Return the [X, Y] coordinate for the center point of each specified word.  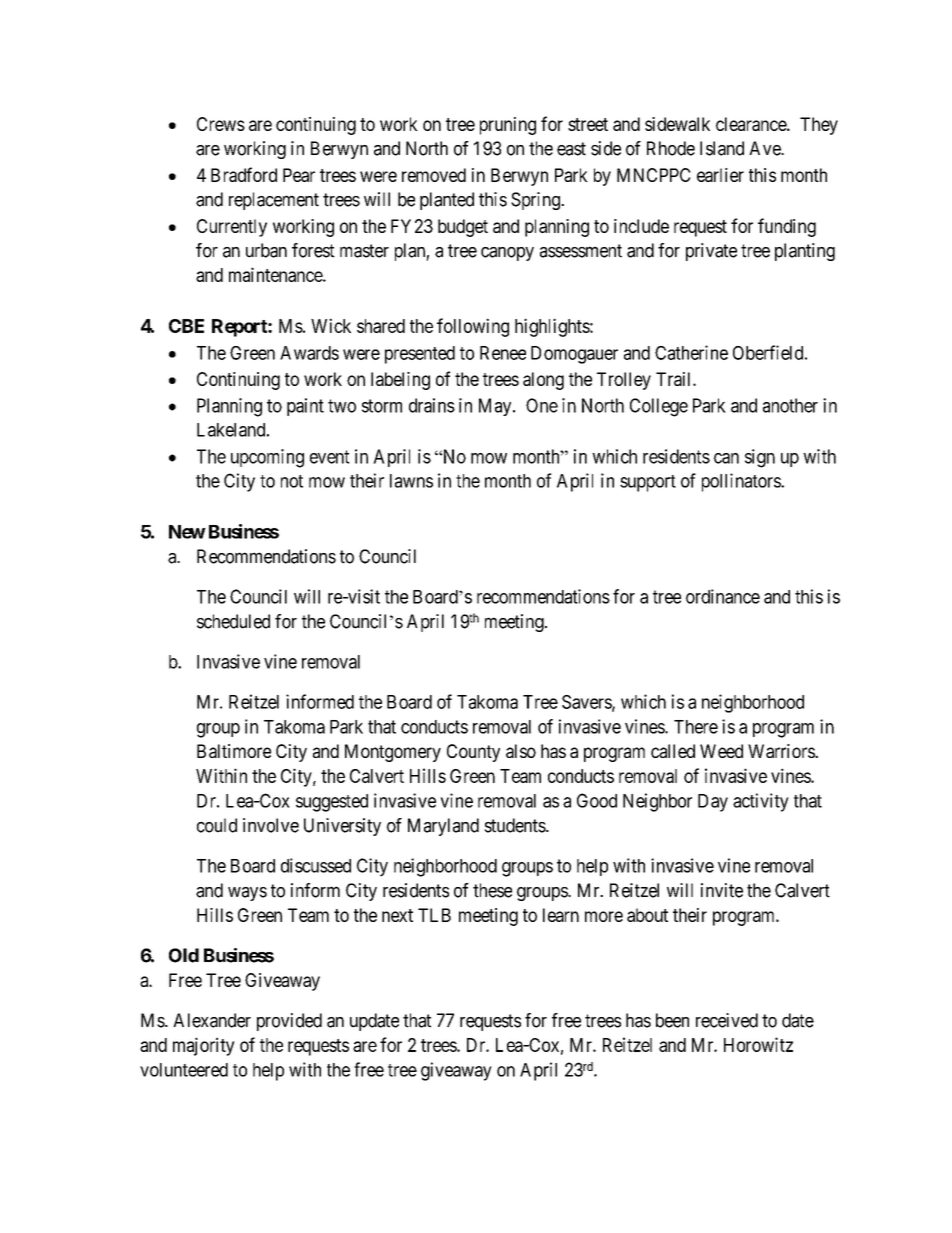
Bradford [244, 174]
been [672, 1020]
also [521, 751]
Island [722, 148]
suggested [332, 803]
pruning [508, 126]
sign [760, 458]
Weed [721, 751]
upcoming [267, 458]
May [496, 407]
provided [289, 1022]
